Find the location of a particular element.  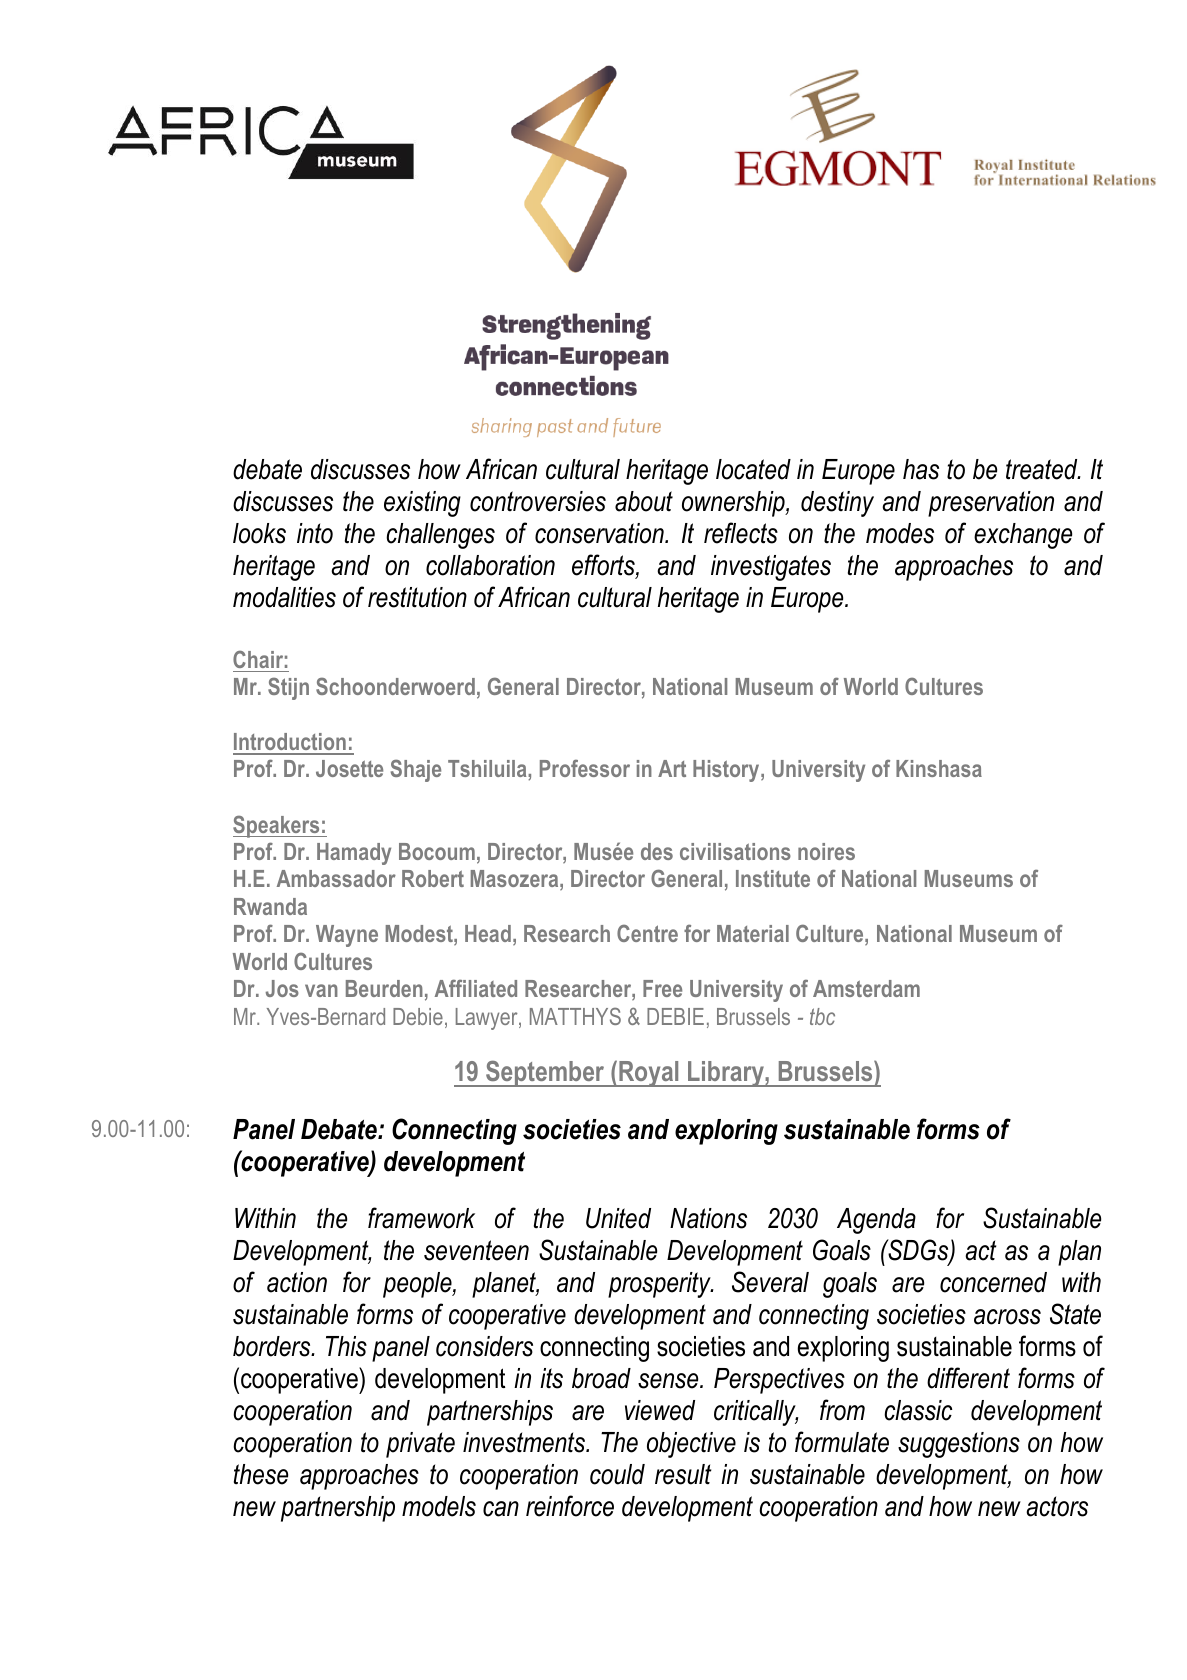

Ambassador is located at coordinates (336, 878).
